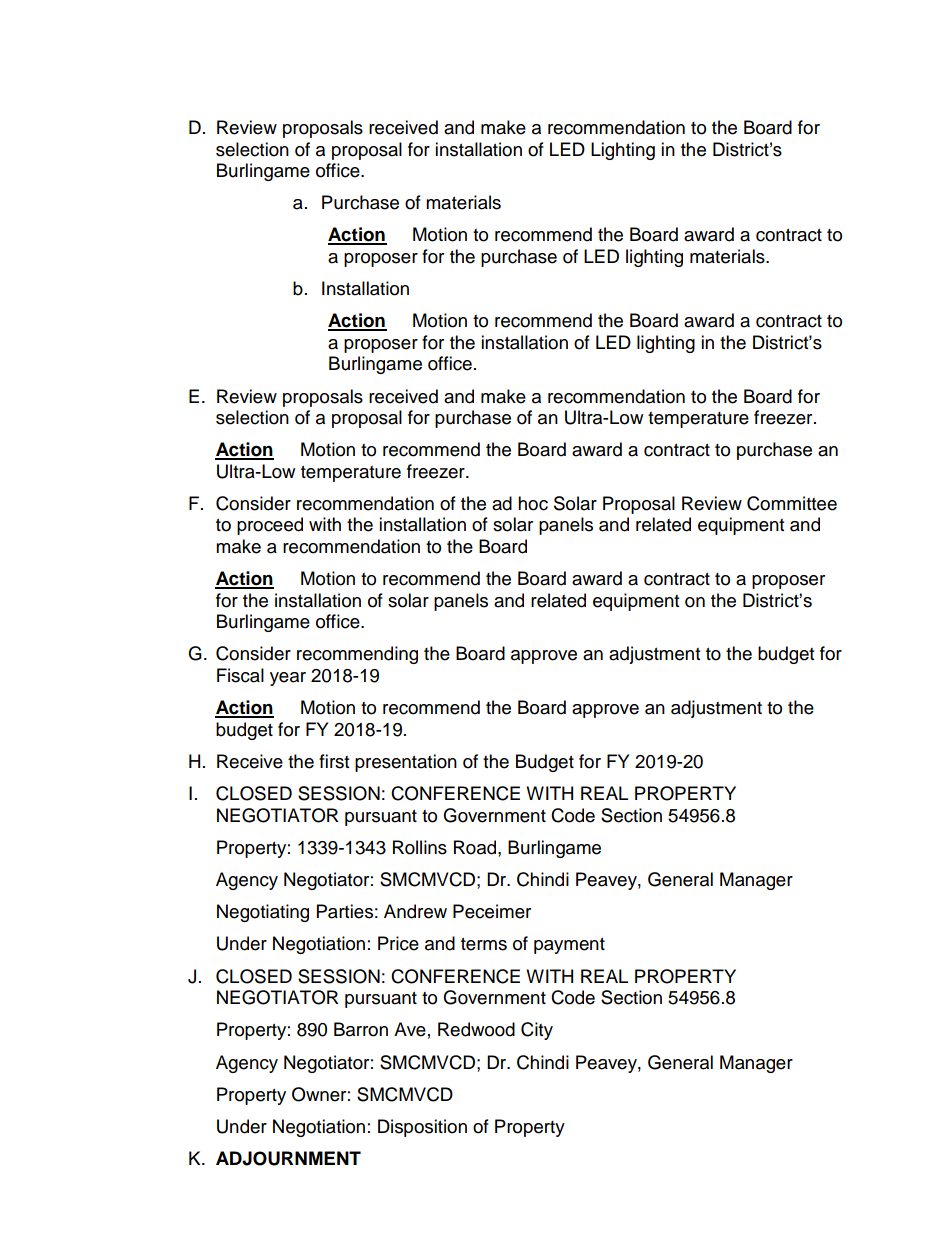 The width and height of the document is (952, 1233). Describe the element at coordinates (288, 1158) in the document. I see `ADJOURNMENT` at that location.
